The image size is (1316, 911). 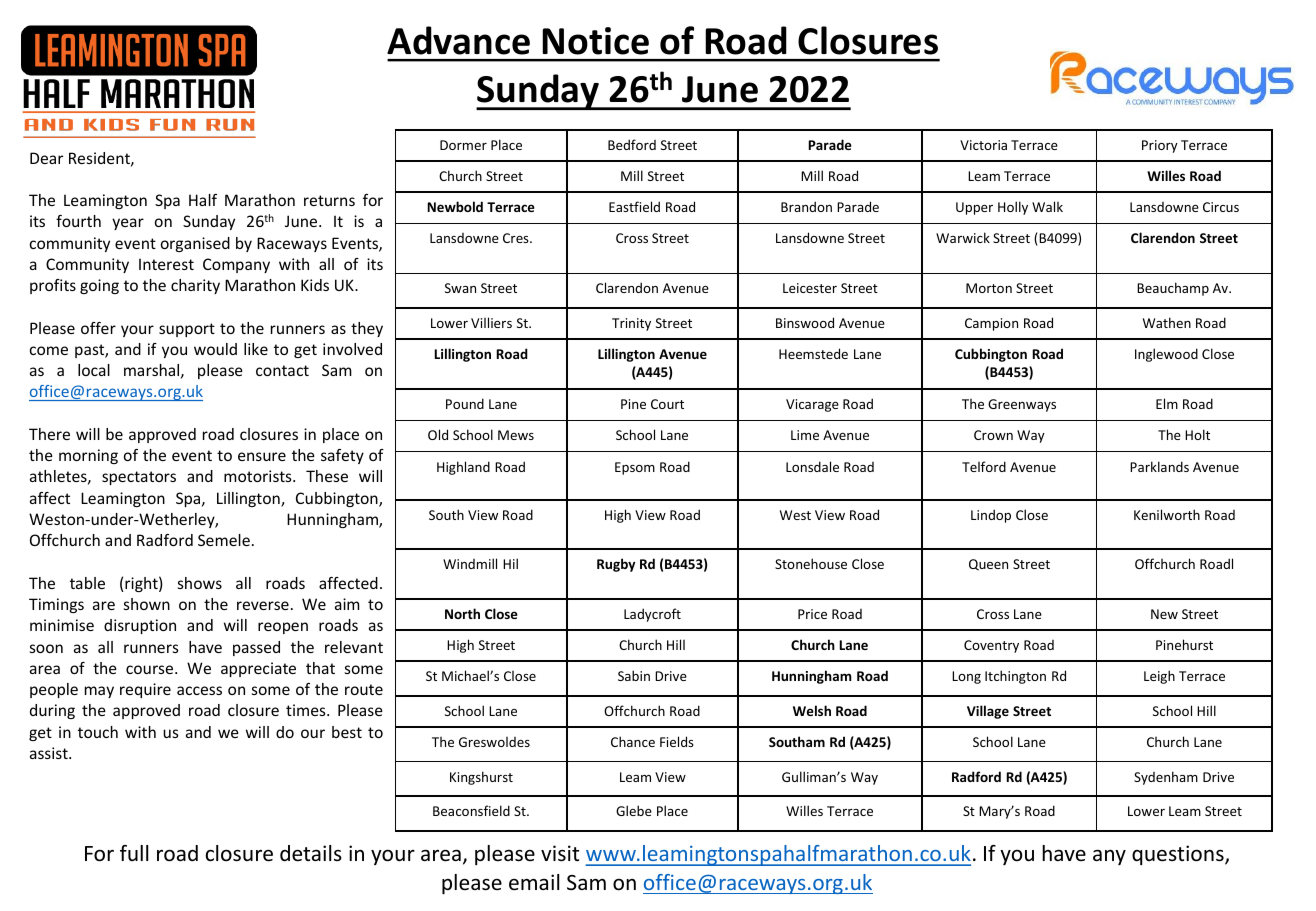 What do you see at coordinates (560, 853) in the screenshot?
I see `visit` at bounding box center [560, 853].
